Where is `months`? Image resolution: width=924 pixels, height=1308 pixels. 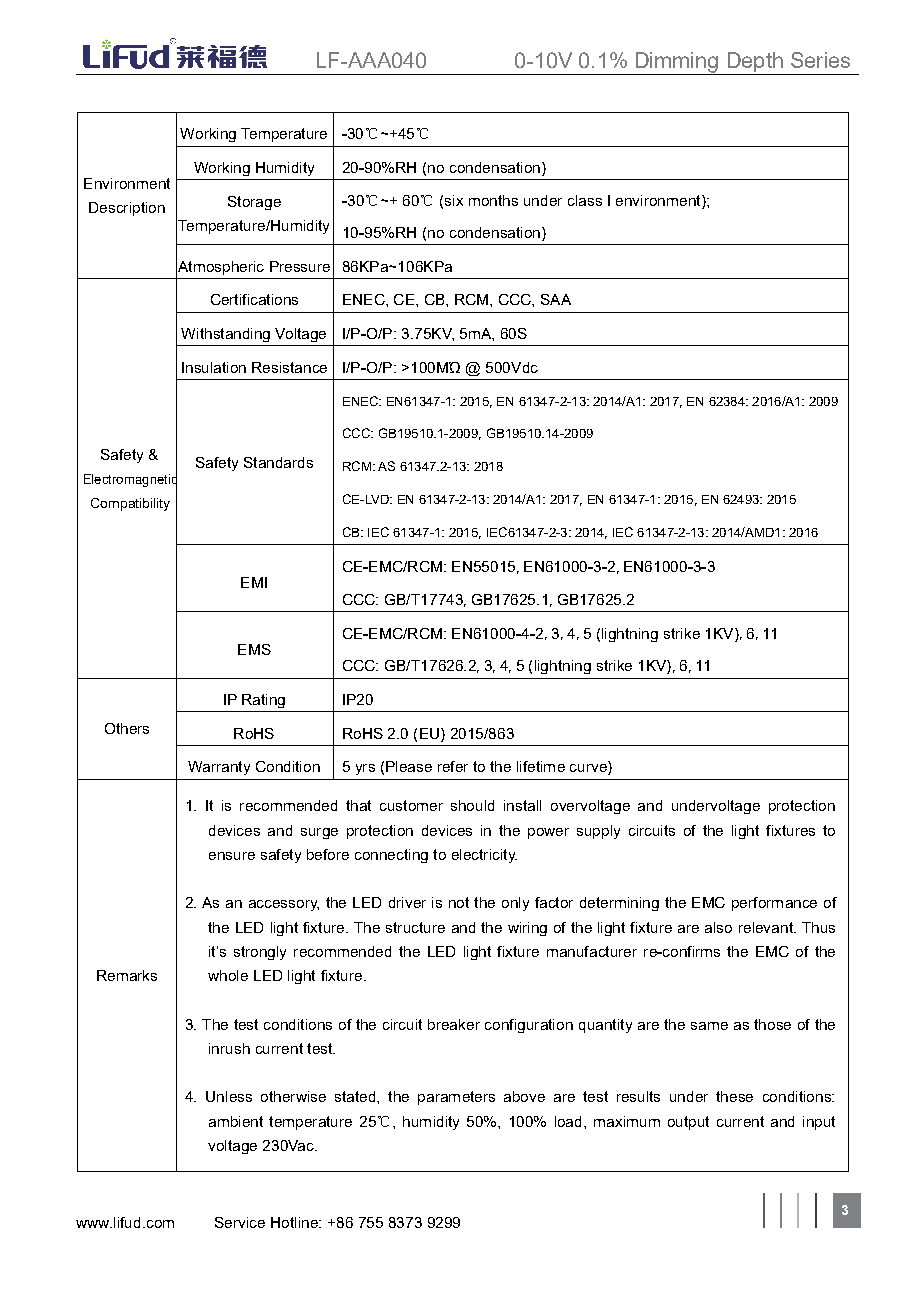
months is located at coordinates (493, 200).
